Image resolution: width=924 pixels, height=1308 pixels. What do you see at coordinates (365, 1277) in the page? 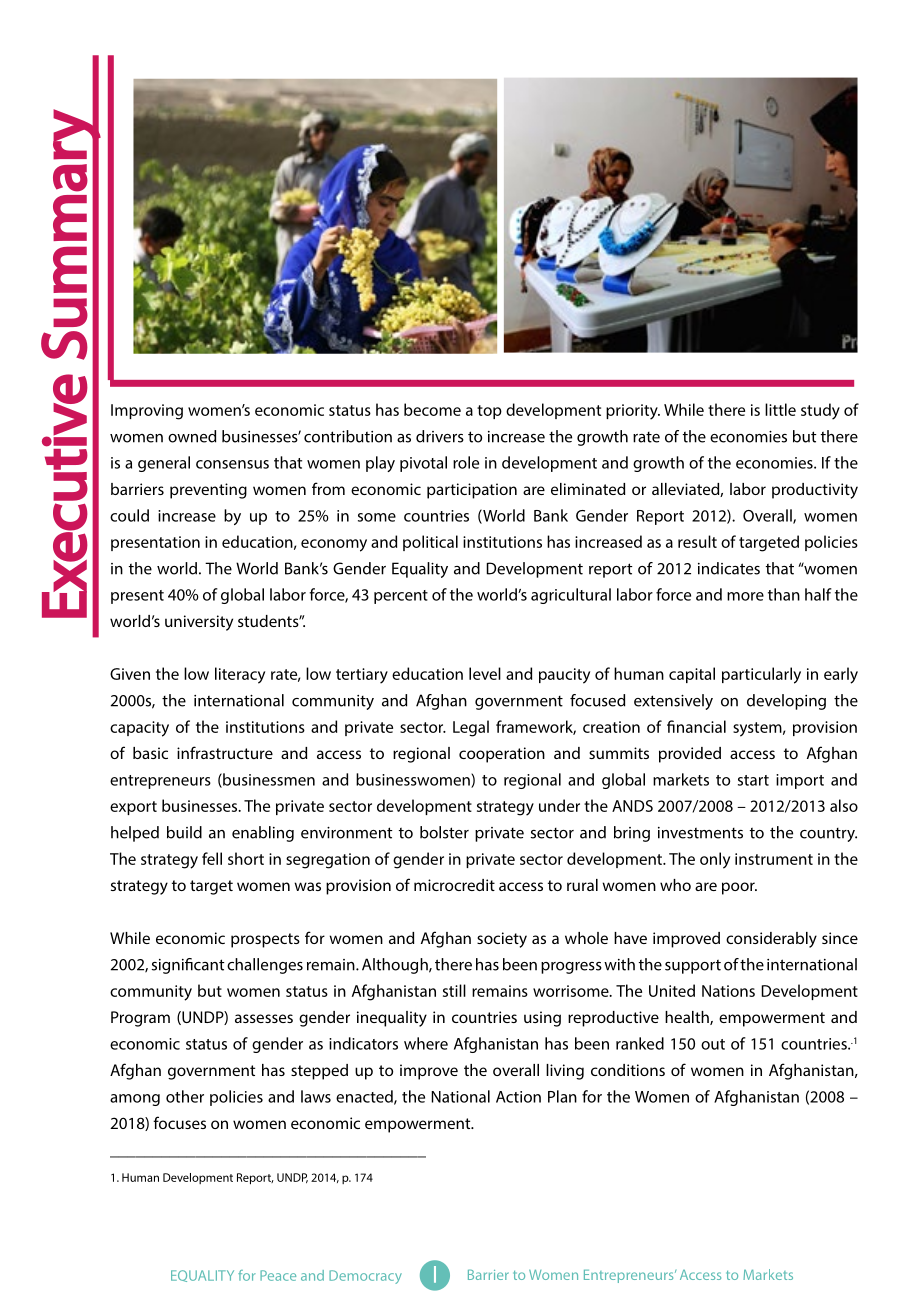
I see `Democracy` at bounding box center [365, 1277].
